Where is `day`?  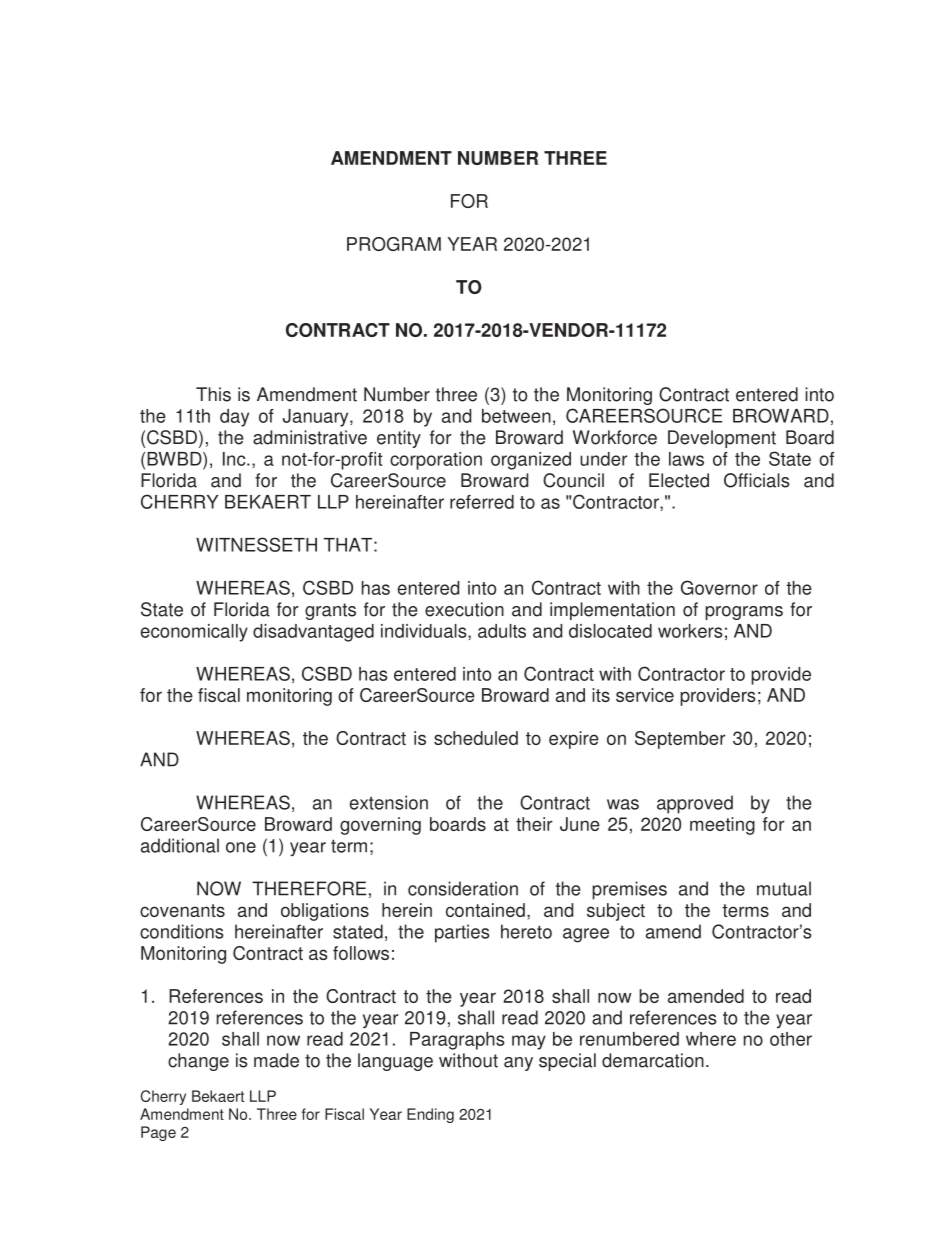 day is located at coordinates (234, 418).
